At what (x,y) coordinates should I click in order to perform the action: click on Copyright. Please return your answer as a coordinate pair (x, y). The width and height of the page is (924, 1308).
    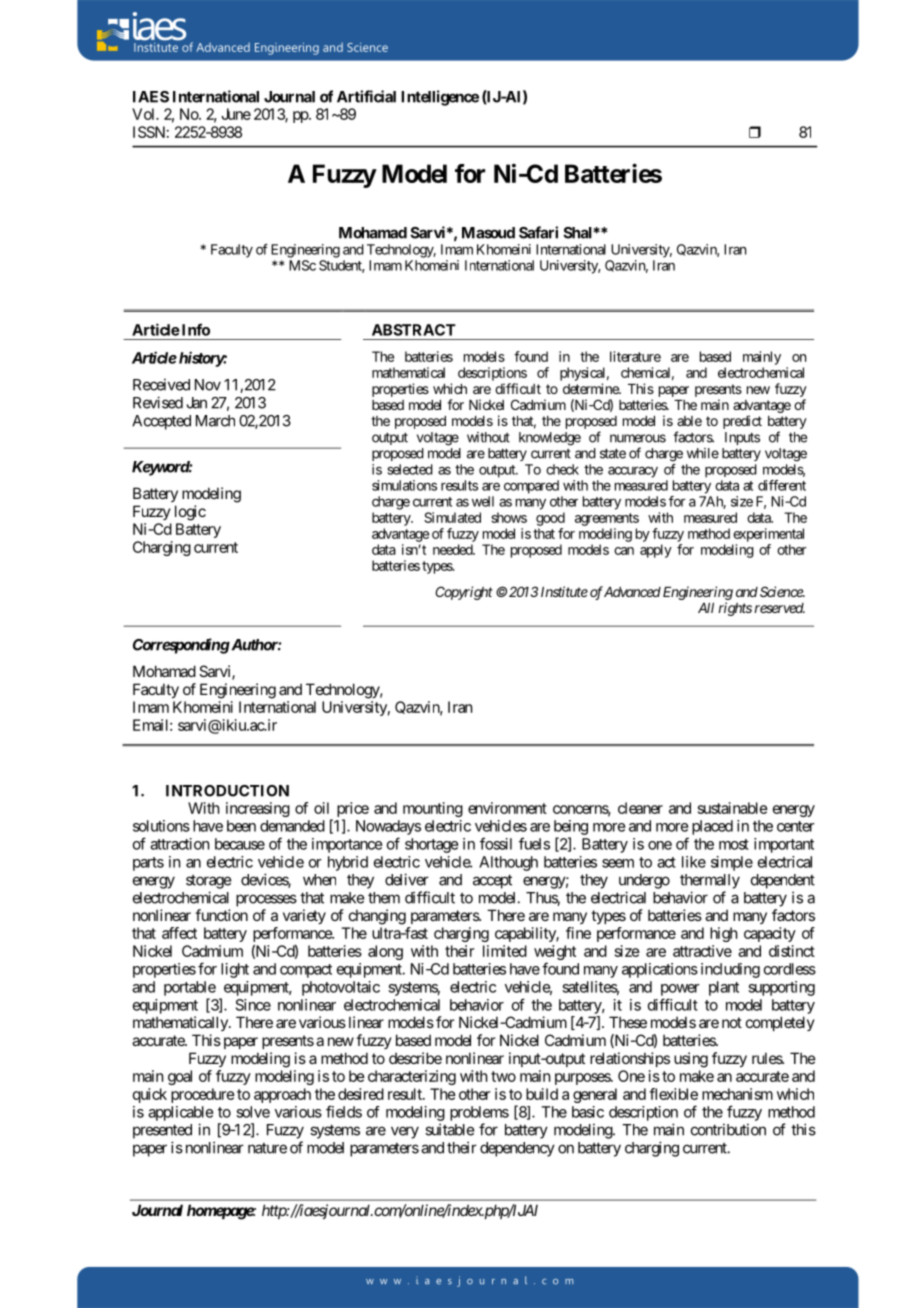
    Looking at the image, I should click on (464, 593).
